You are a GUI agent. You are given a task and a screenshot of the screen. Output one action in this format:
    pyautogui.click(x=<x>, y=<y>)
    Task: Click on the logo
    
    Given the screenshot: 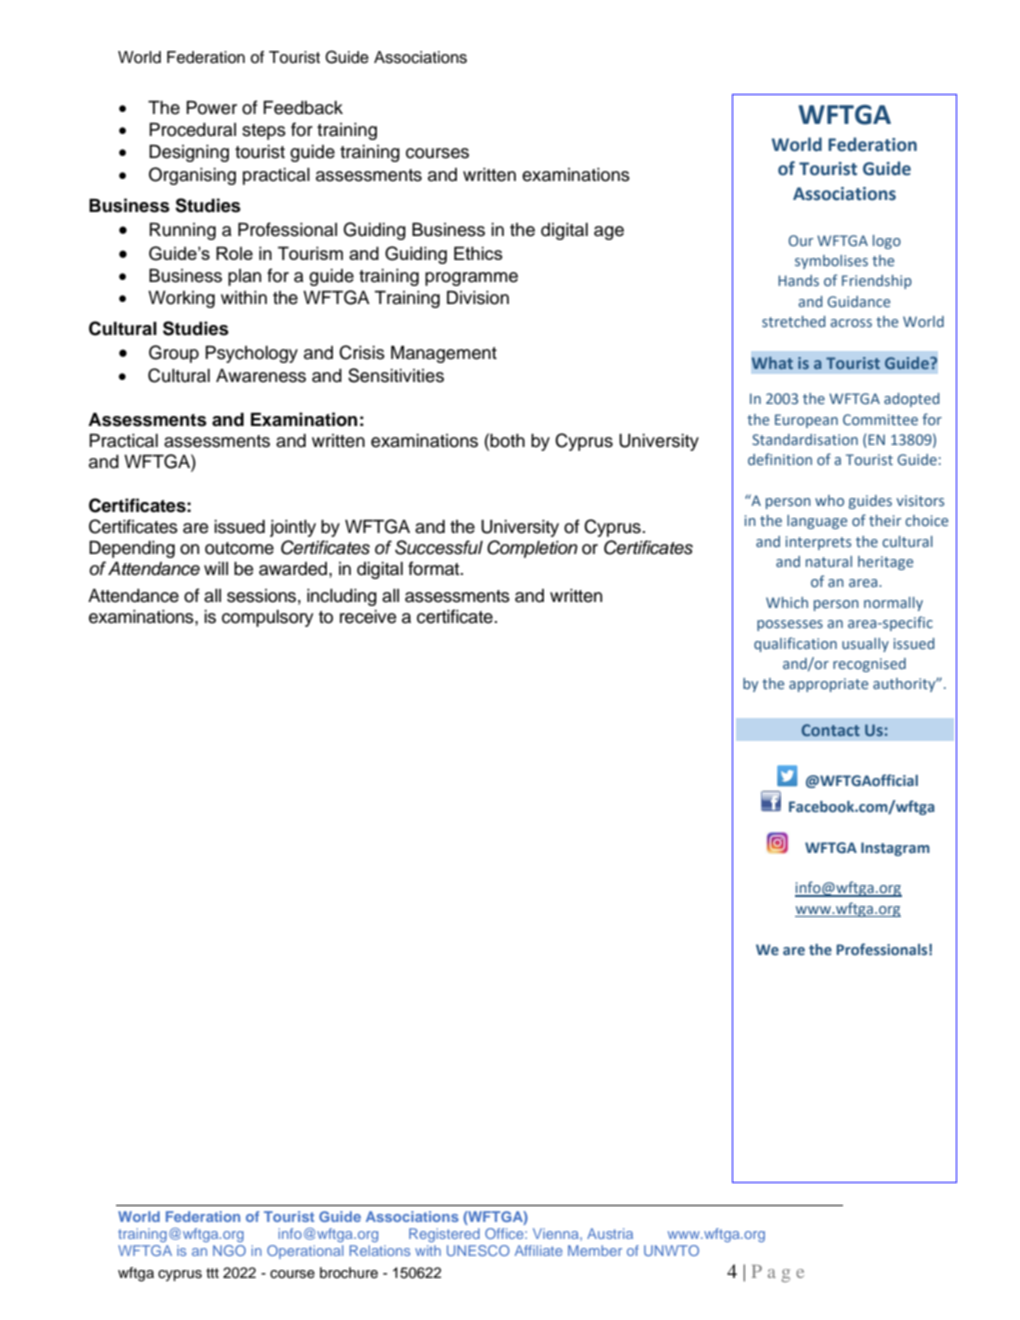 What is the action you would take?
    pyautogui.click(x=887, y=242)
